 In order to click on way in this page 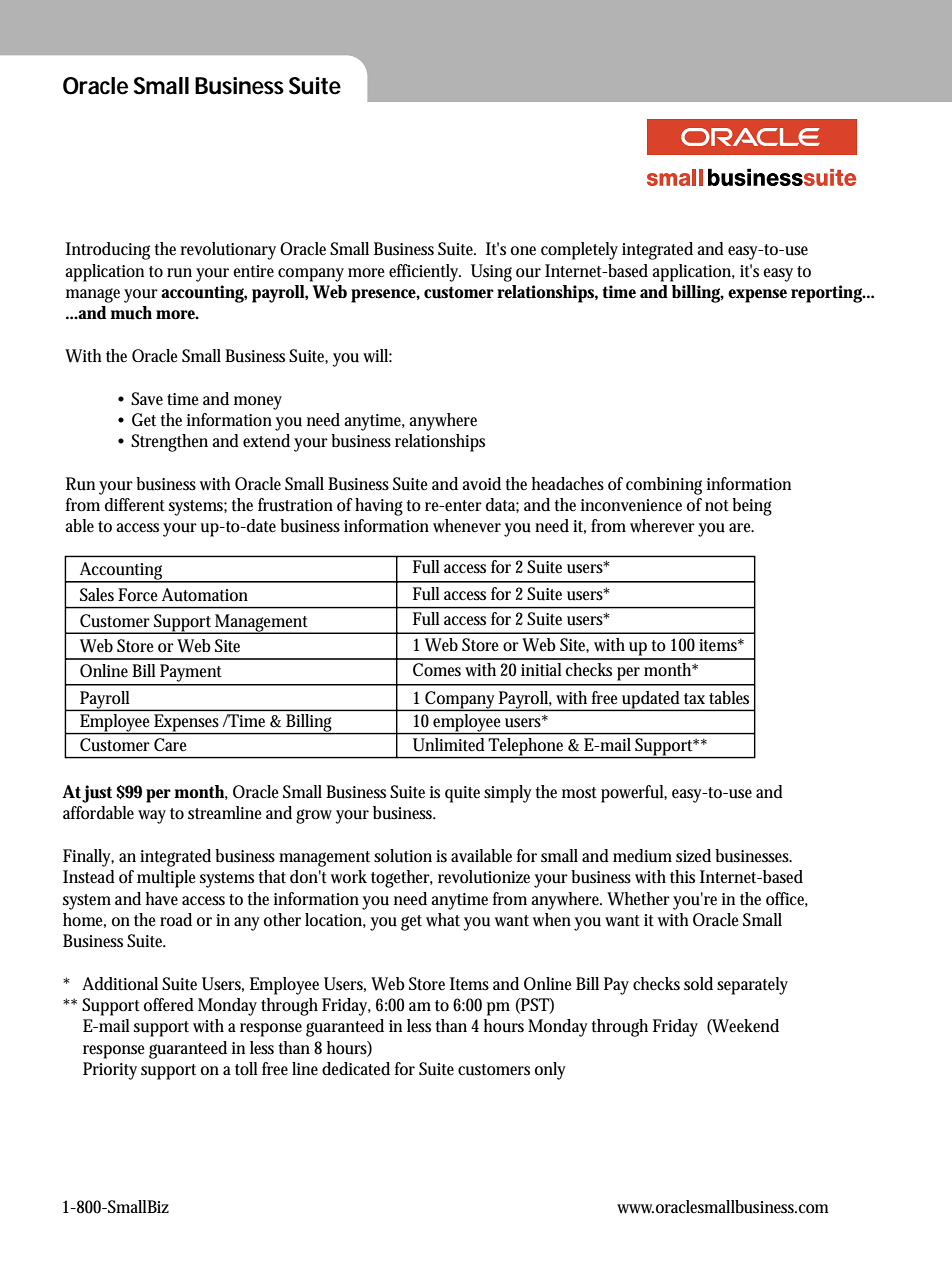, I will do `click(152, 817)`.
